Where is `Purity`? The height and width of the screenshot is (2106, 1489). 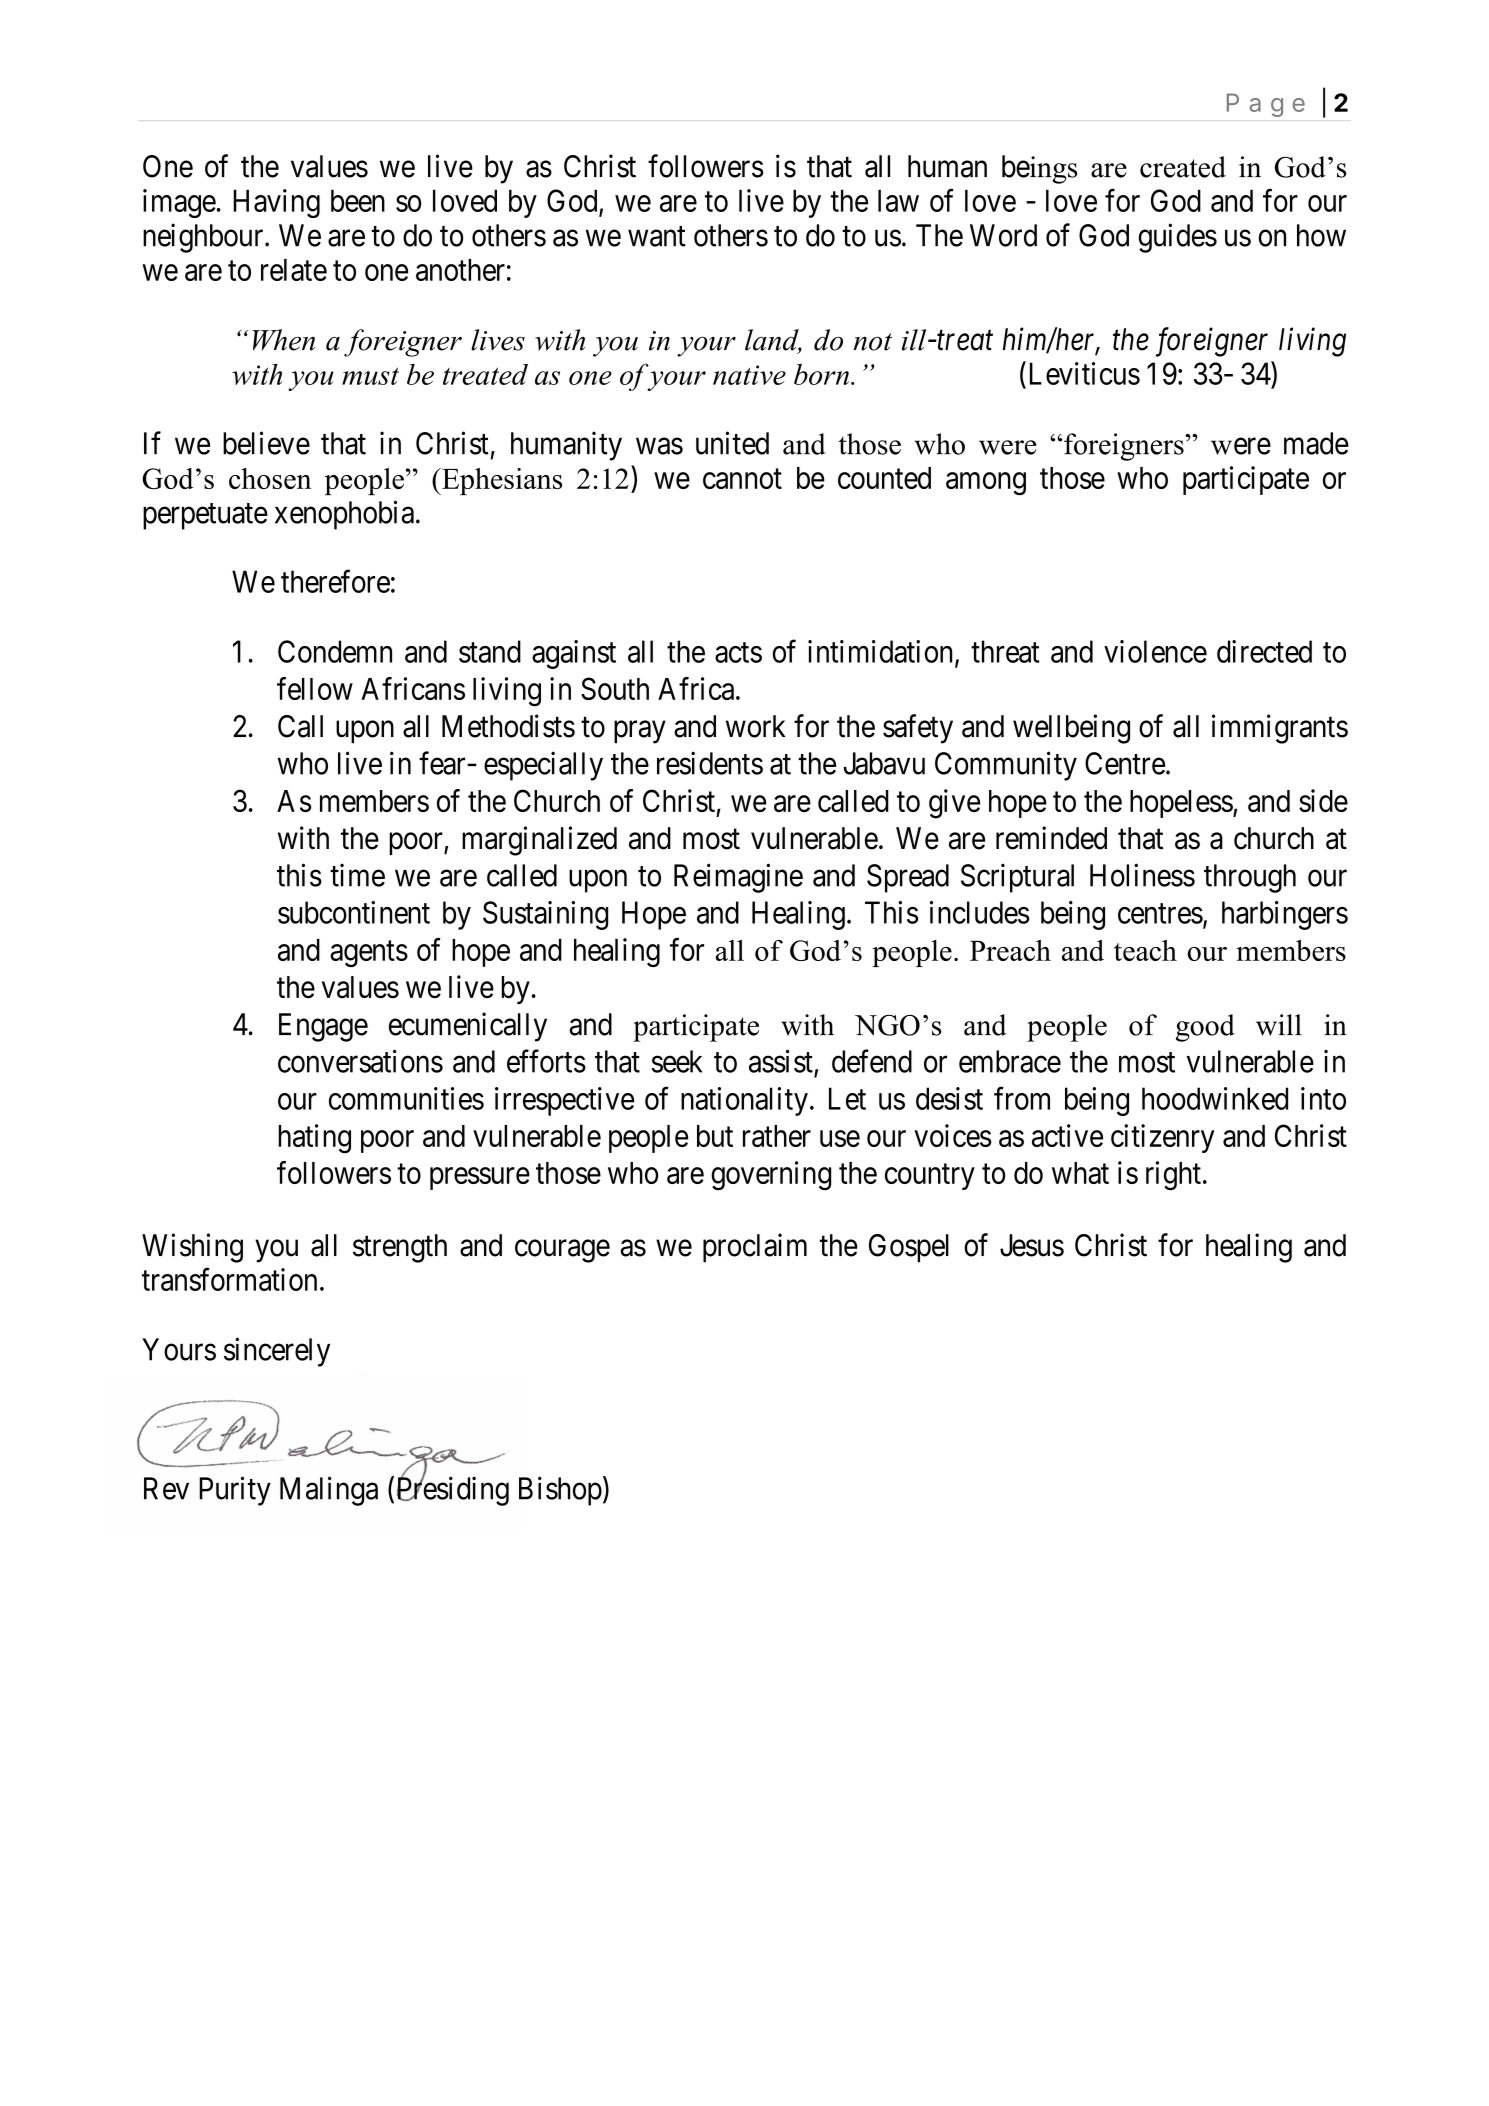
Purity is located at coordinates (235, 1491).
